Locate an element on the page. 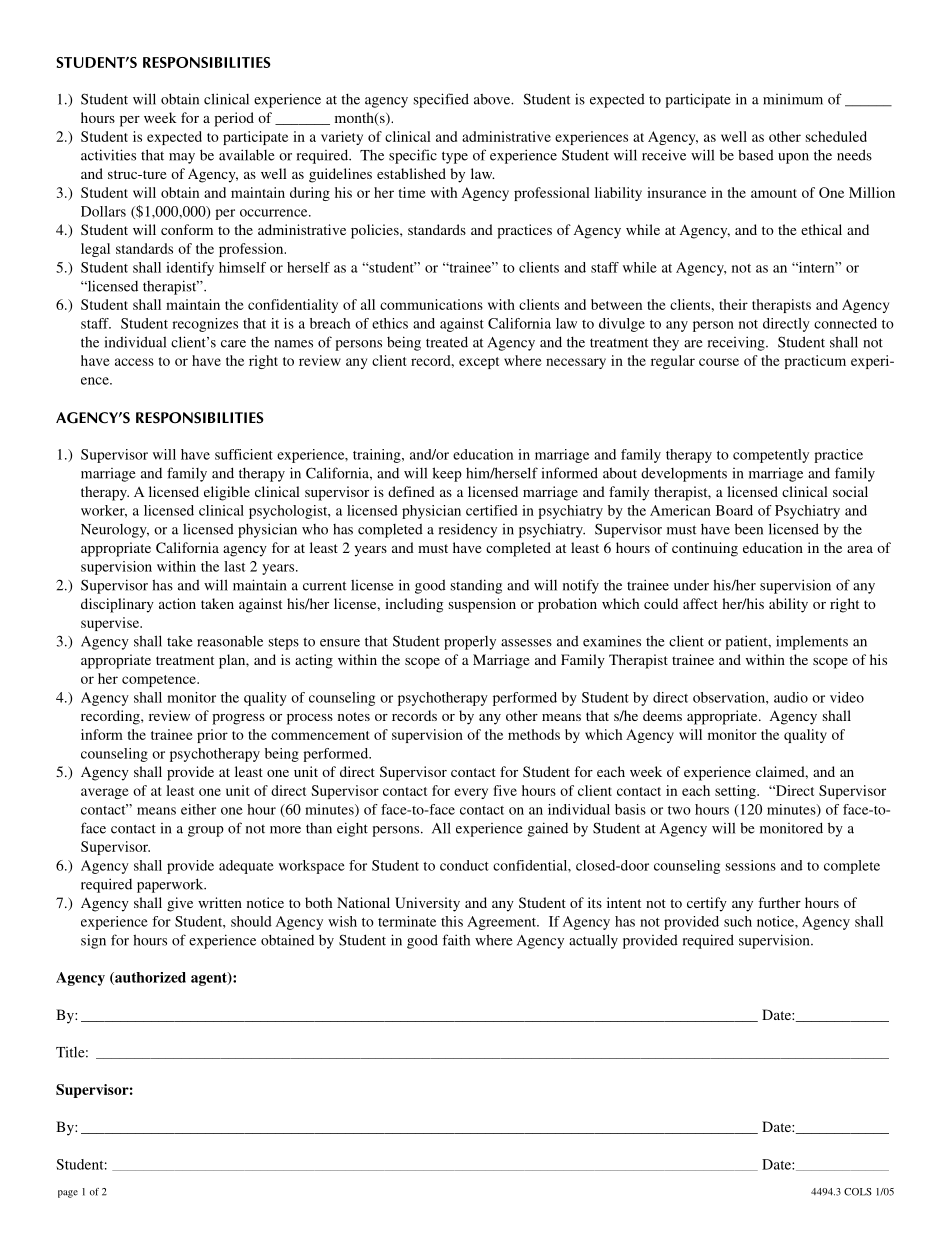 Image resolution: width=952 pixels, height=1233 pixels. access is located at coordinates (134, 362).
